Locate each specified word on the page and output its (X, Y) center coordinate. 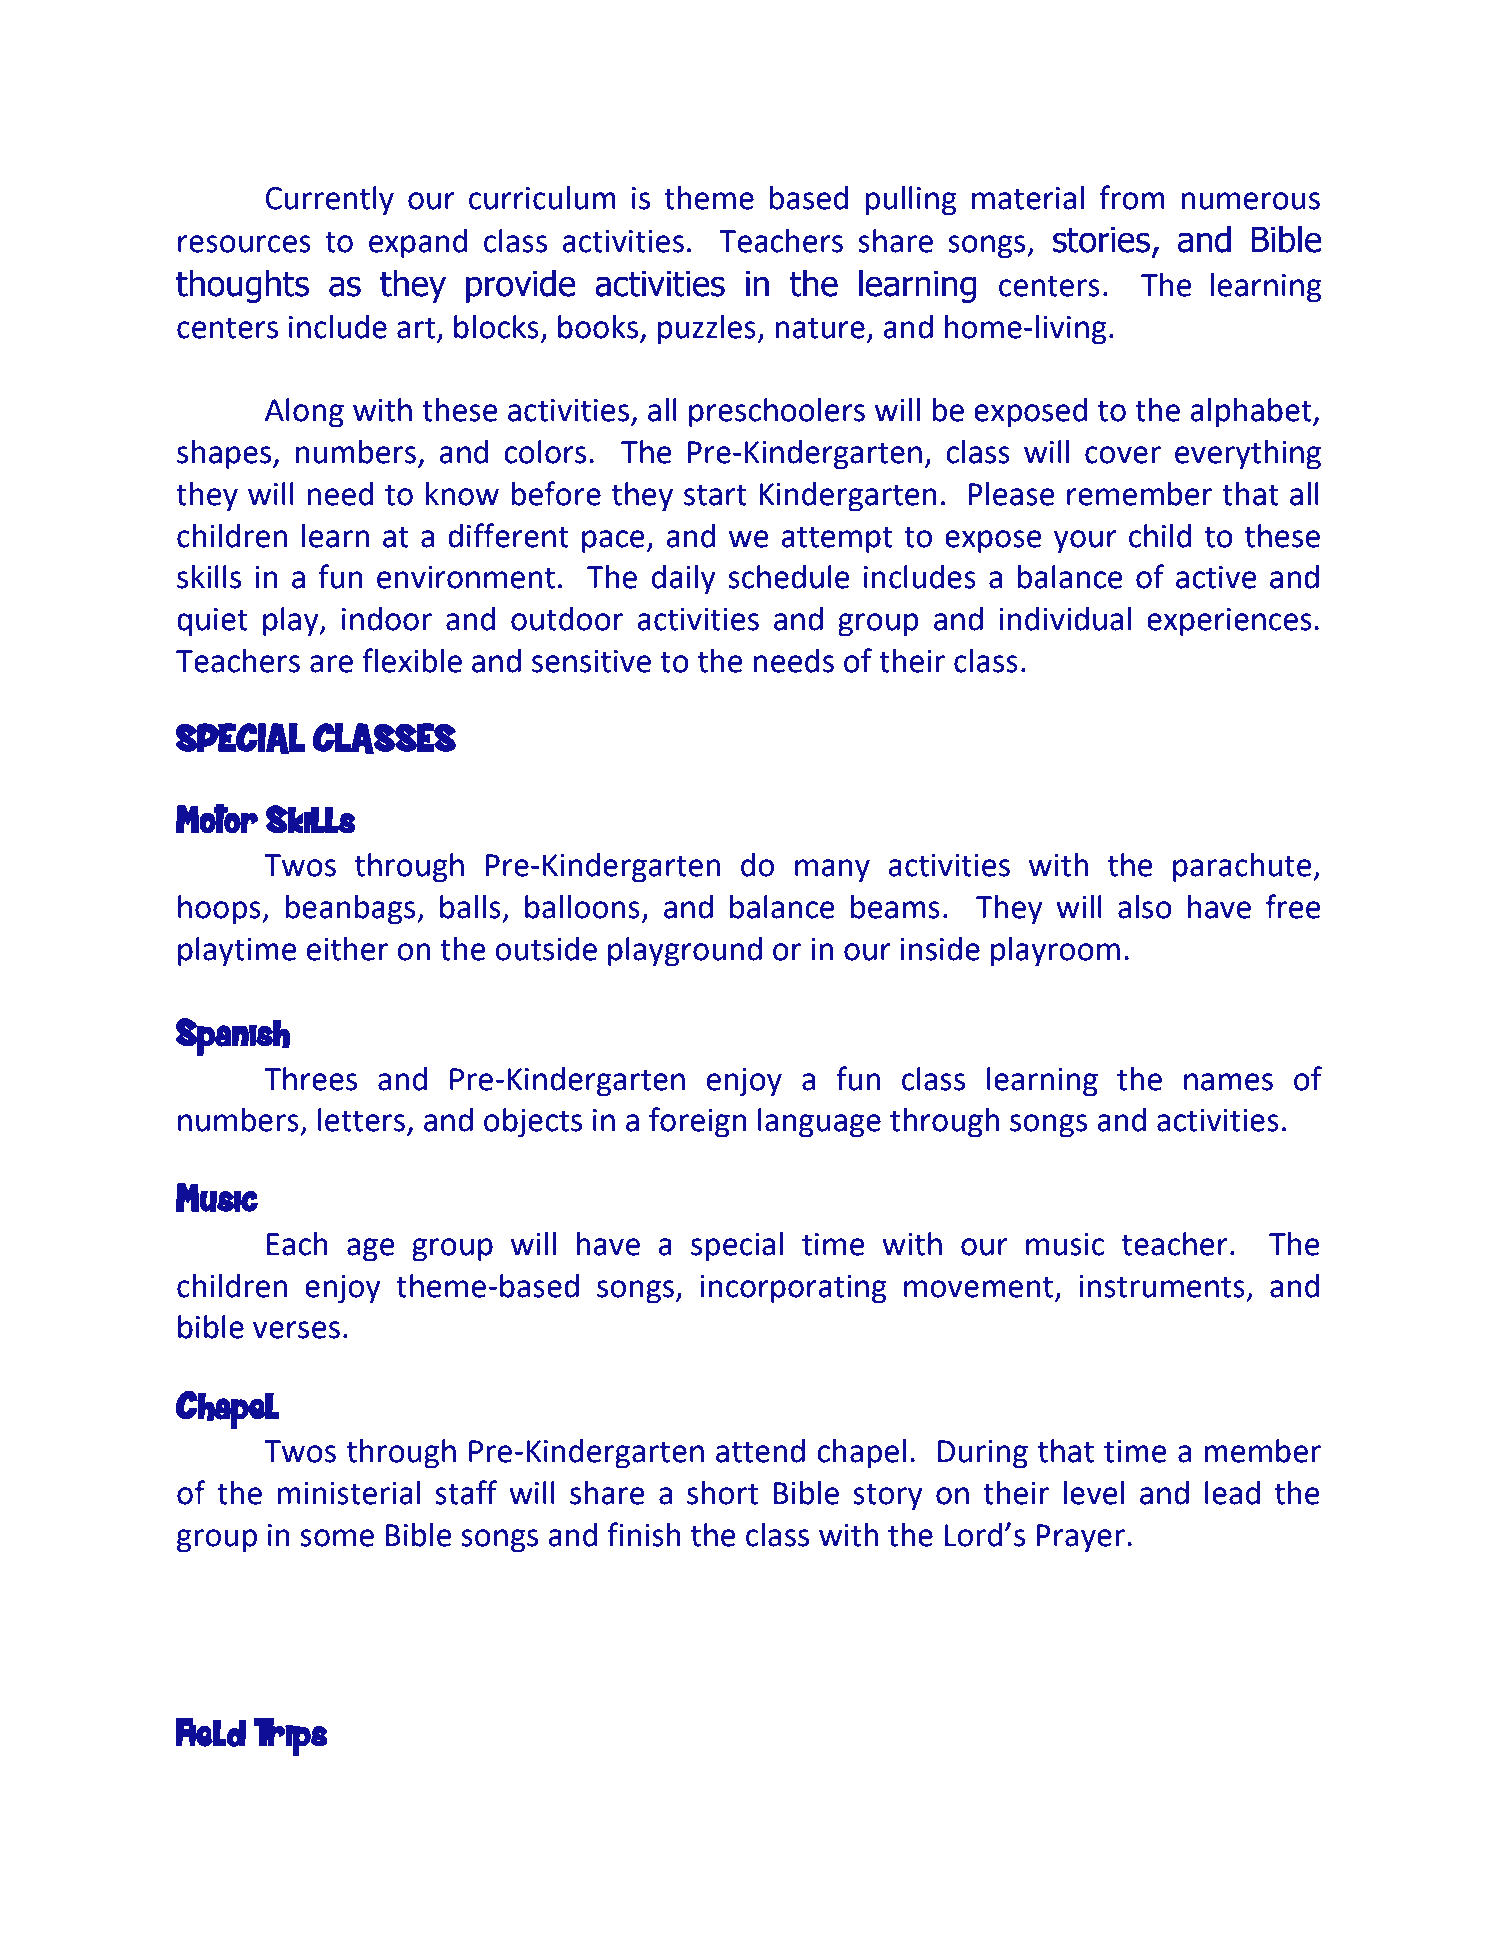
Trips (290, 1737)
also (1145, 907)
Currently (330, 201)
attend (760, 1451)
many (832, 871)
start (715, 495)
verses (296, 1330)
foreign (698, 1122)
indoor (387, 619)
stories (1101, 239)
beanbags (352, 910)
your (1085, 542)
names (1228, 1082)
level (1094, 1493)
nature (820, 328)
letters (361, 1120)
